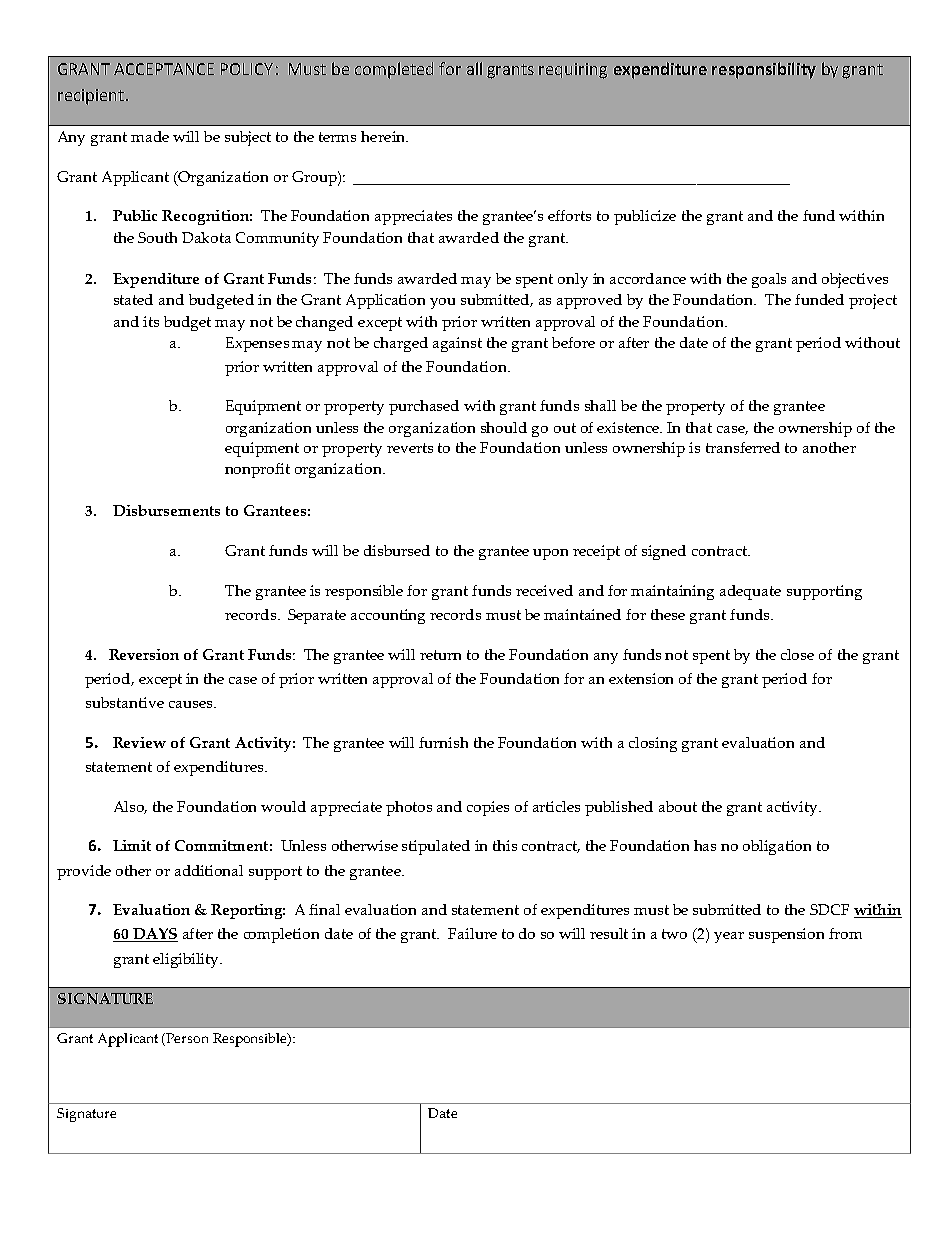 The image size is (952, 1233). I want to click on adequate, so click(750, 592).
